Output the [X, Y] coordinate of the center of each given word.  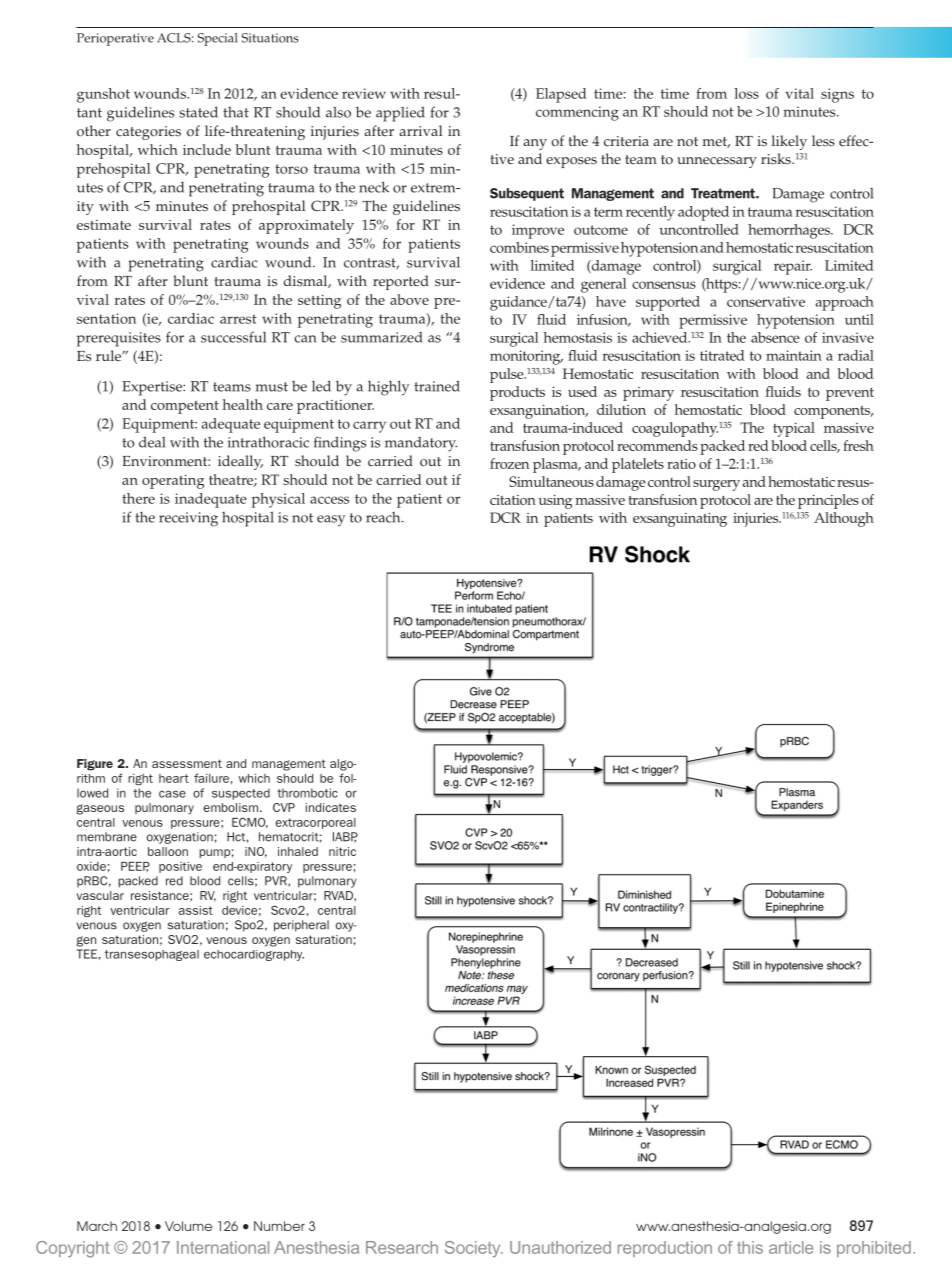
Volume [188, 1226]
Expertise [153, 388]
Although [844, 519]
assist [196, 910]
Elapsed [561, 95]
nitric [342, 851]
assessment [187, 763]
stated [198, 112]
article [791, 1247]
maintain [794, 355]
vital [800, 93]
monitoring [526, 357]
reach [384, 517]
